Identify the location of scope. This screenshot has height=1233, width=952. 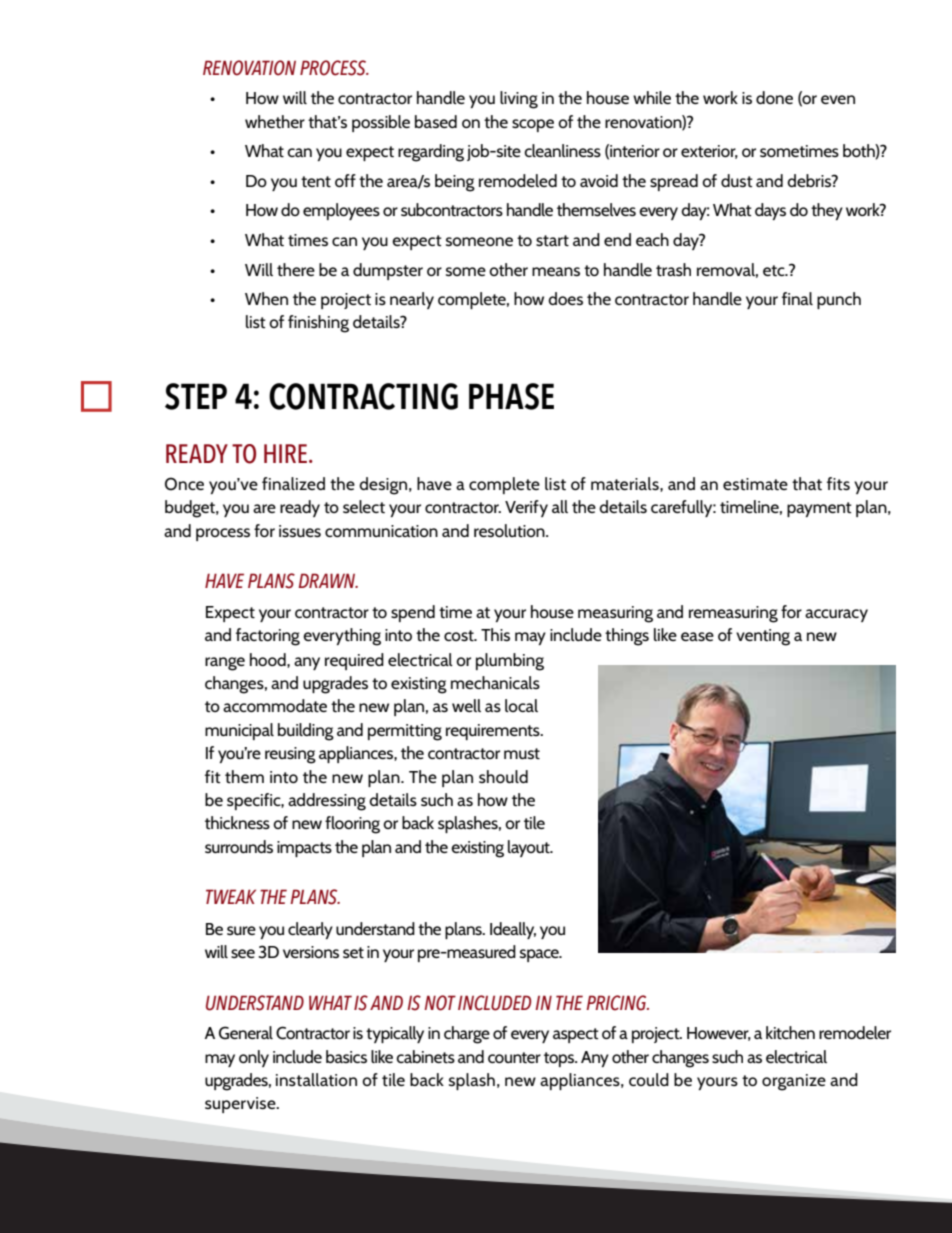
(533, 125).
